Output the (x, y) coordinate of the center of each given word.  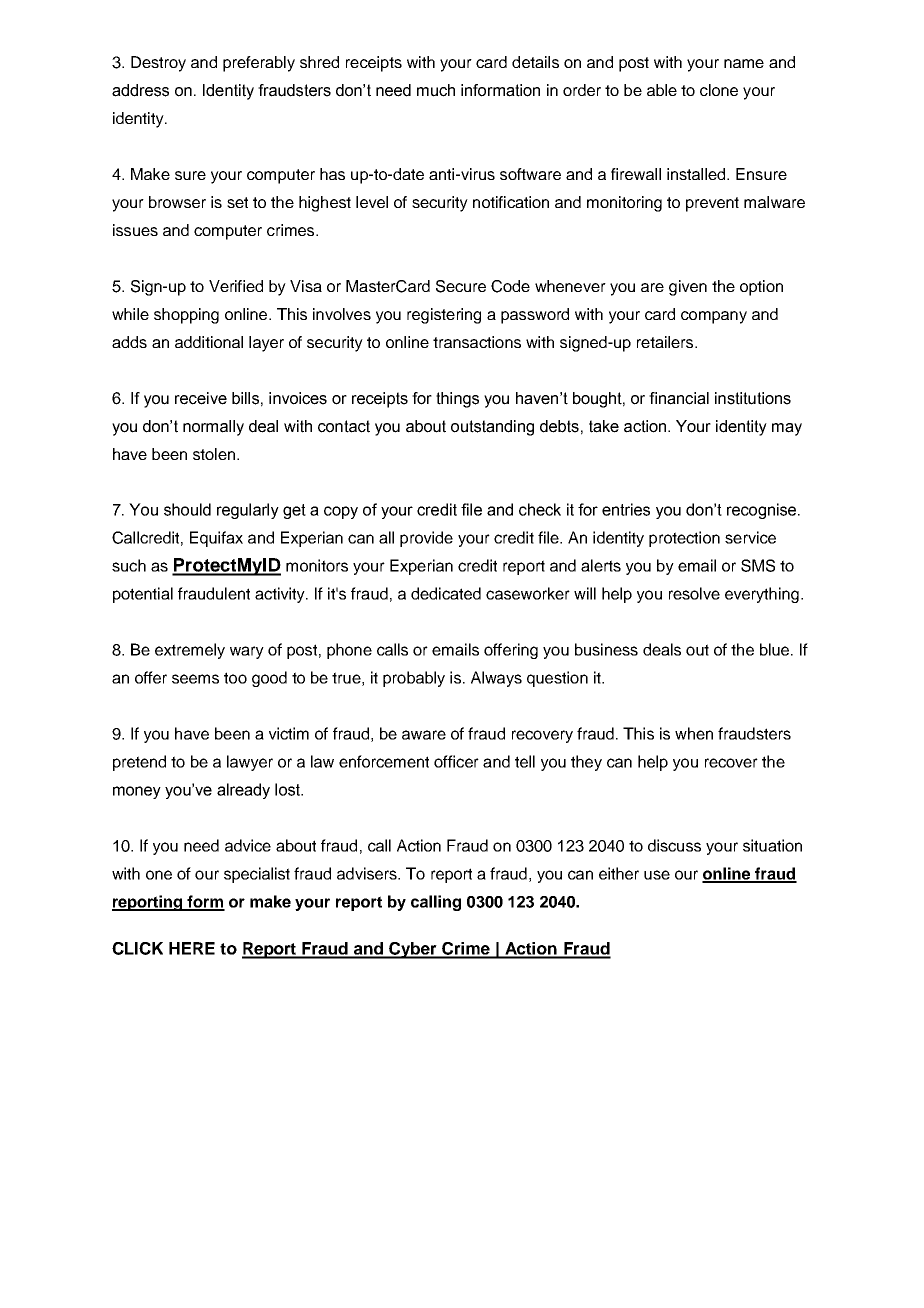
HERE (192, 948)
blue (776, 649)
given (688, 288)
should (187, 509)
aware (424, 735)
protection (684, 539)
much (436, 90)
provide (426, 539)
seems (195, 679)
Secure (461, 286)
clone (719, 90)
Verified (236, 286)
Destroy (158, 64)
